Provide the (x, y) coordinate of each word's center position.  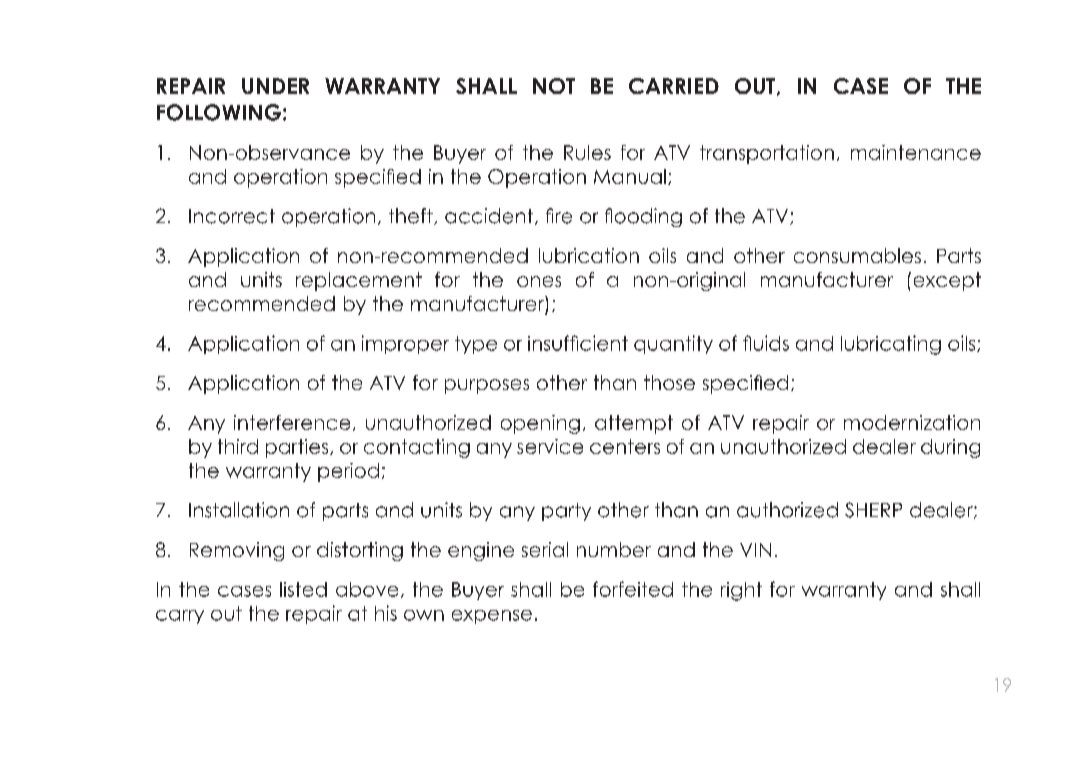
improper (405, 344)
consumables (857, 255)
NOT (554, 86)
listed (303, 589)
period (348, 472)
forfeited (633, 589)
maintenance (916, 152)
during (950, 448)
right (741, 591)
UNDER (275, 86)
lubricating (891, 345)
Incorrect (232, 216)
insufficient (578, 343)
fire (559, 216)
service (550, 446)
